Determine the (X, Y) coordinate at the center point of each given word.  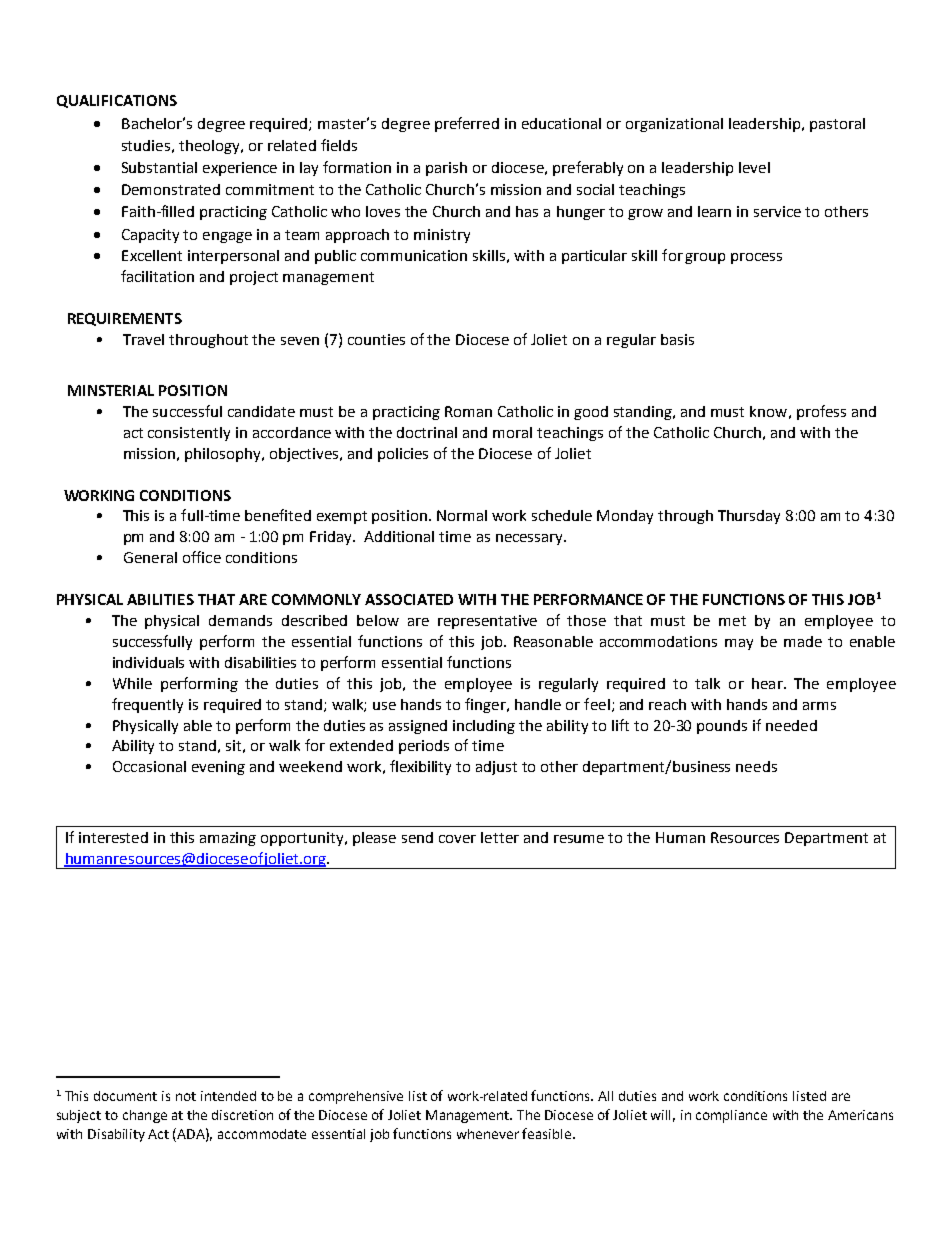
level (754, 167)
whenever (488, 1134)
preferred (467, 124)
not (186, 1096)
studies (146, 145)
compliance (731, 1116)
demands (240, 620)
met (732, 621)
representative (487, 622)
